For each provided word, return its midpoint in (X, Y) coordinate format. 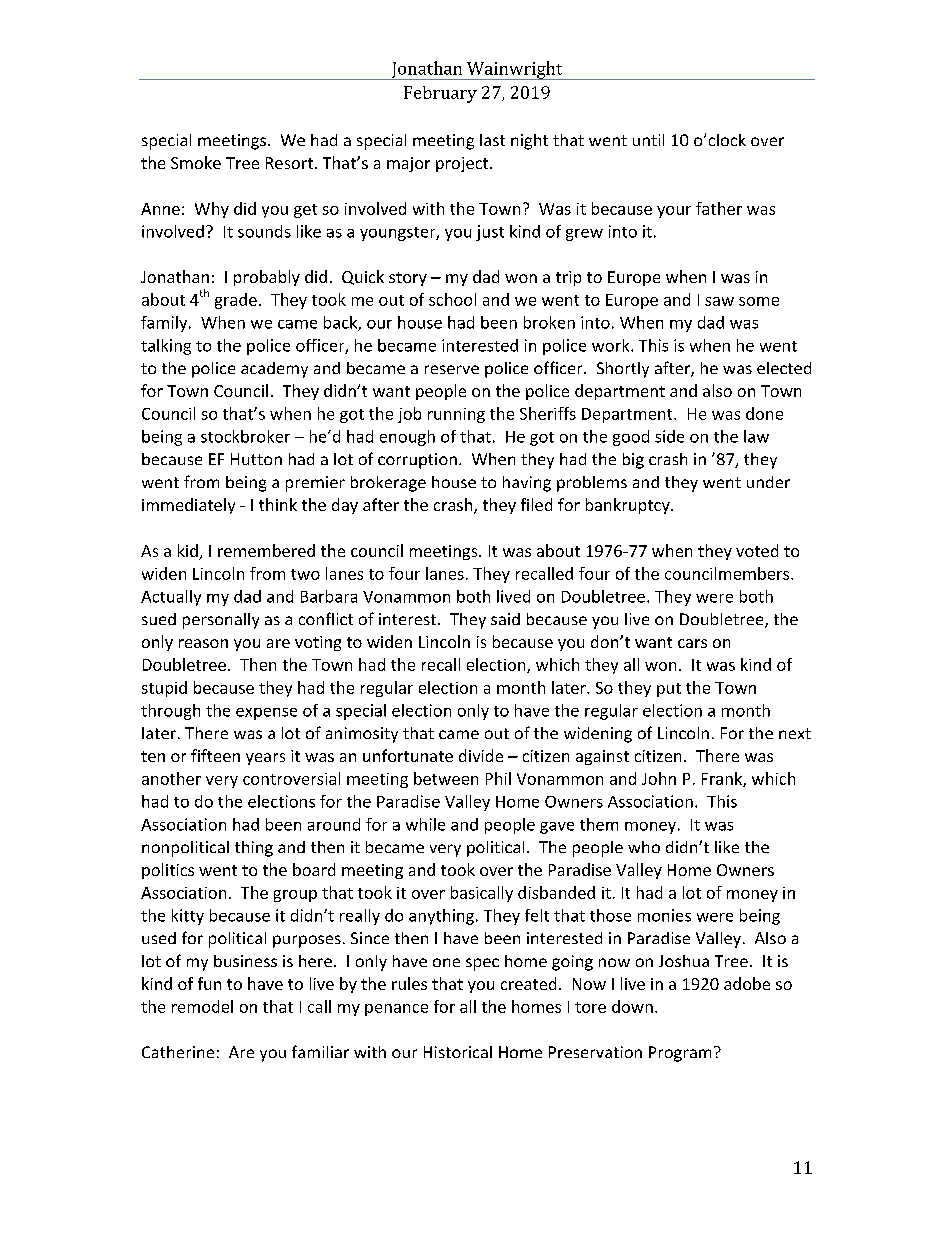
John (659, 778)
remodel (202, 1006)
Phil (498, 778)
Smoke (196, 162)
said (505, 619)
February (440, 94)
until (648, 140)
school (452, 299)
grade (236, 301)
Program (680, 1054)
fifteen (215, 755)
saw (719, 301)
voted (757, 550)
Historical (458, 1052)
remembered (266, 550)
